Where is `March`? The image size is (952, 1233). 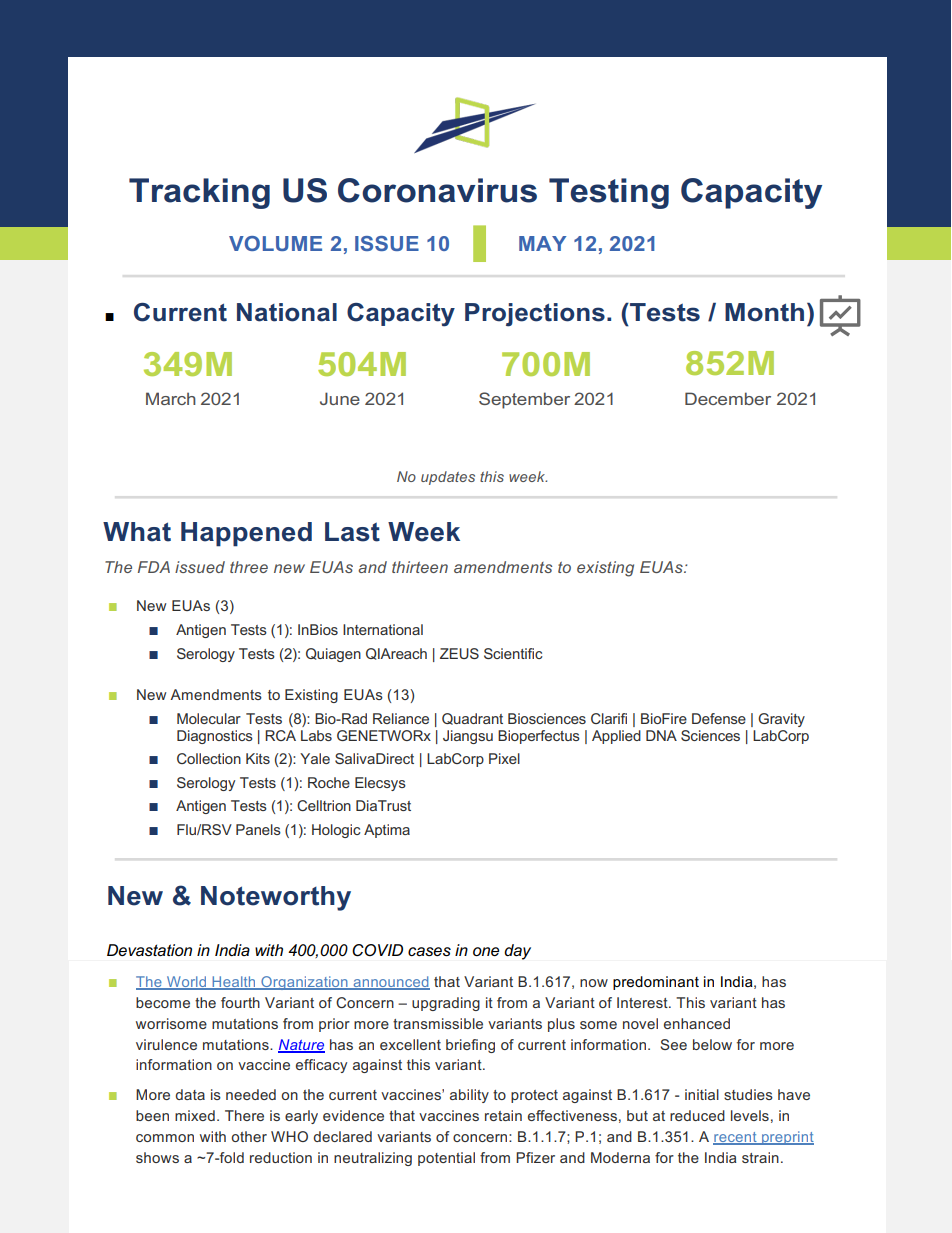
March is located at coordinates (171, 398).
